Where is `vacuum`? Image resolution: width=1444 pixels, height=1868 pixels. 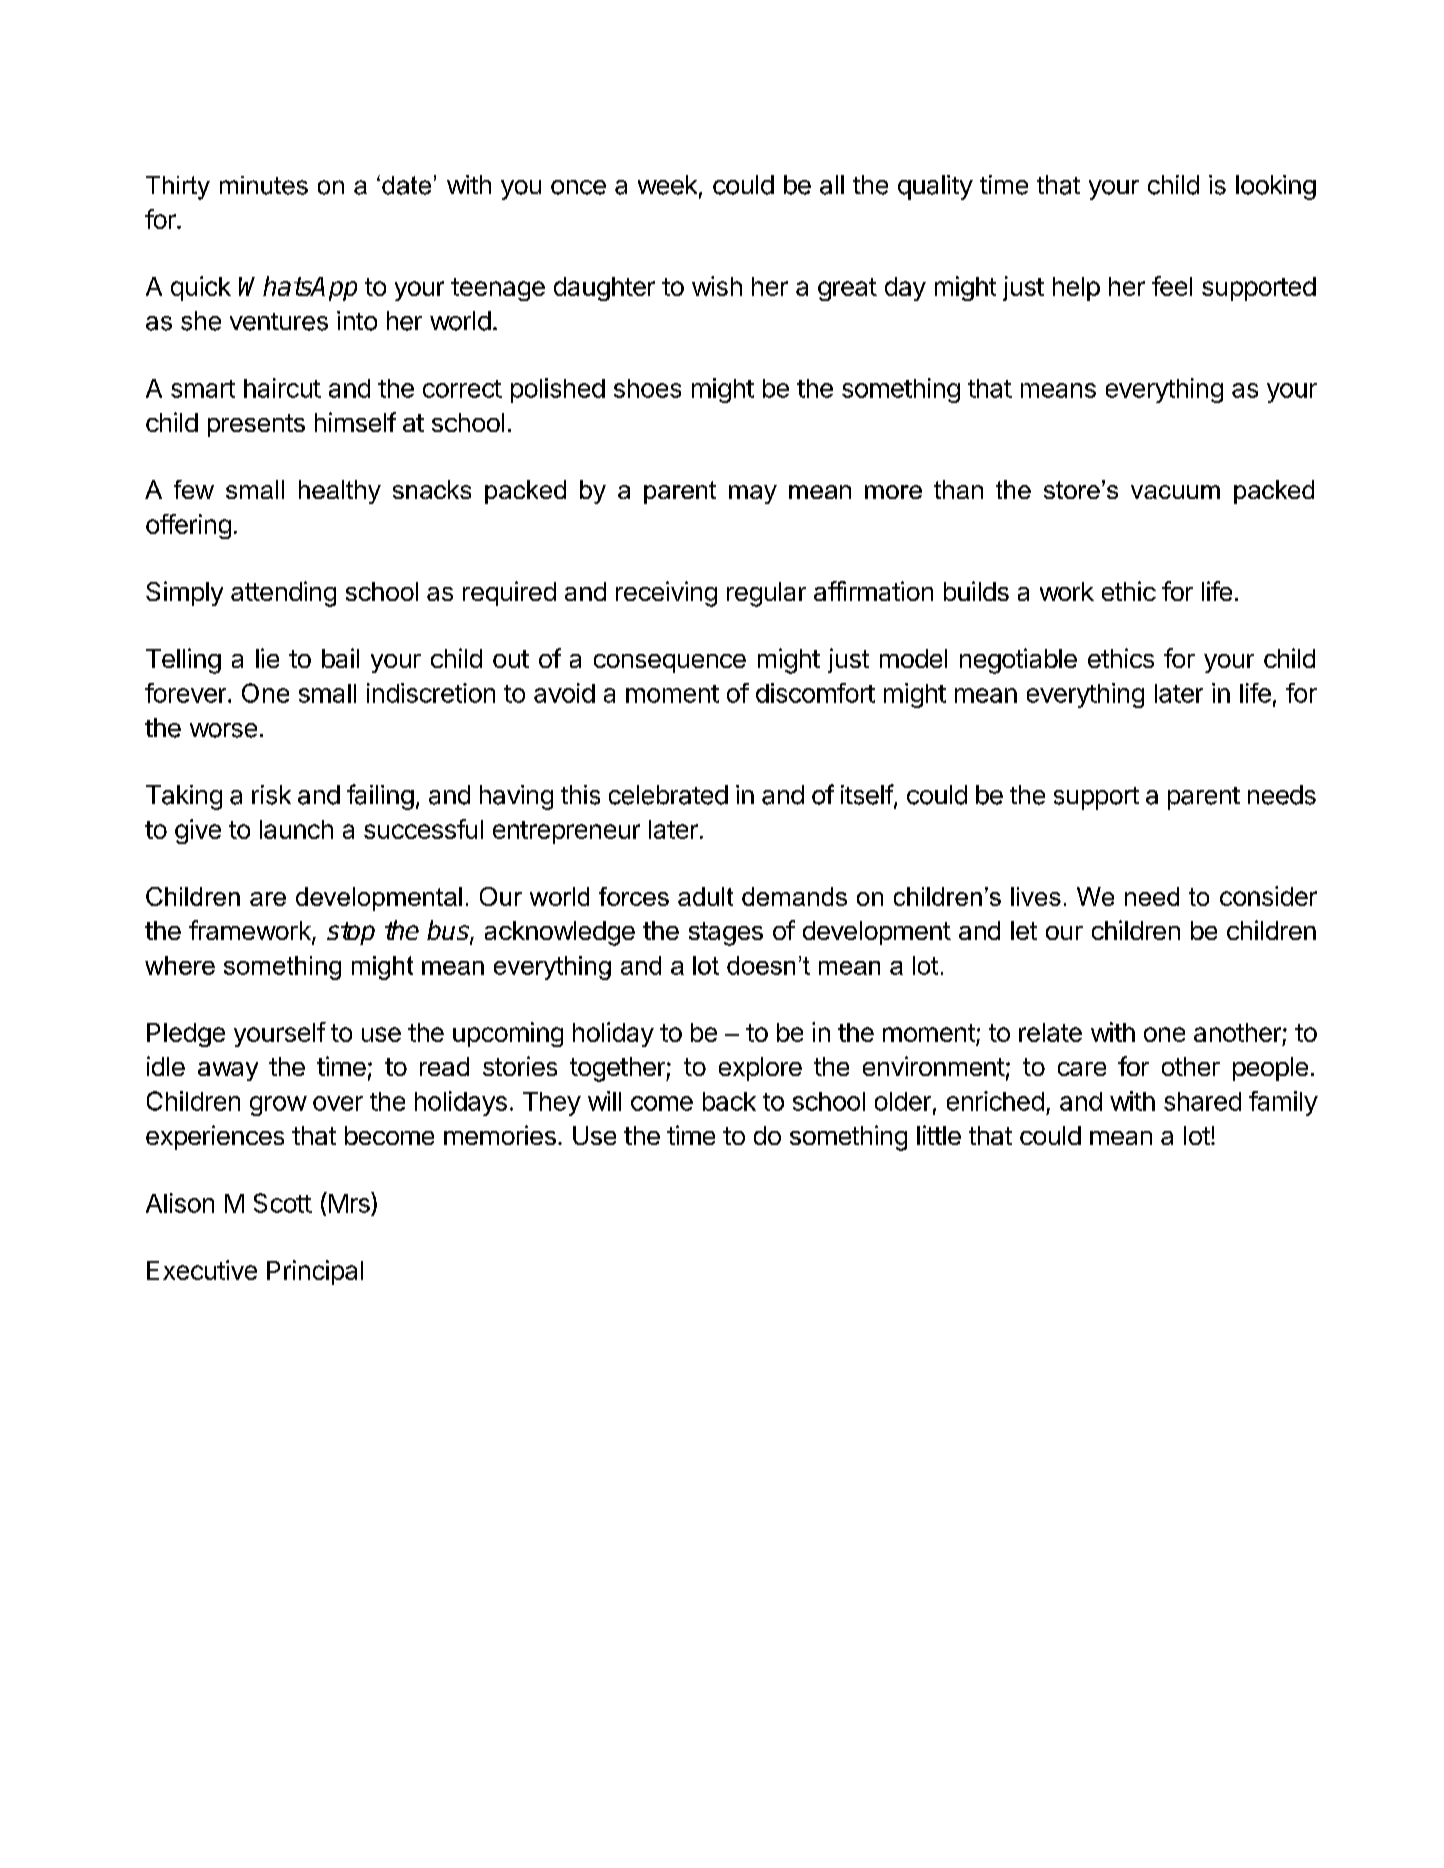
vacuum is located at coordinates (1175, 492).
